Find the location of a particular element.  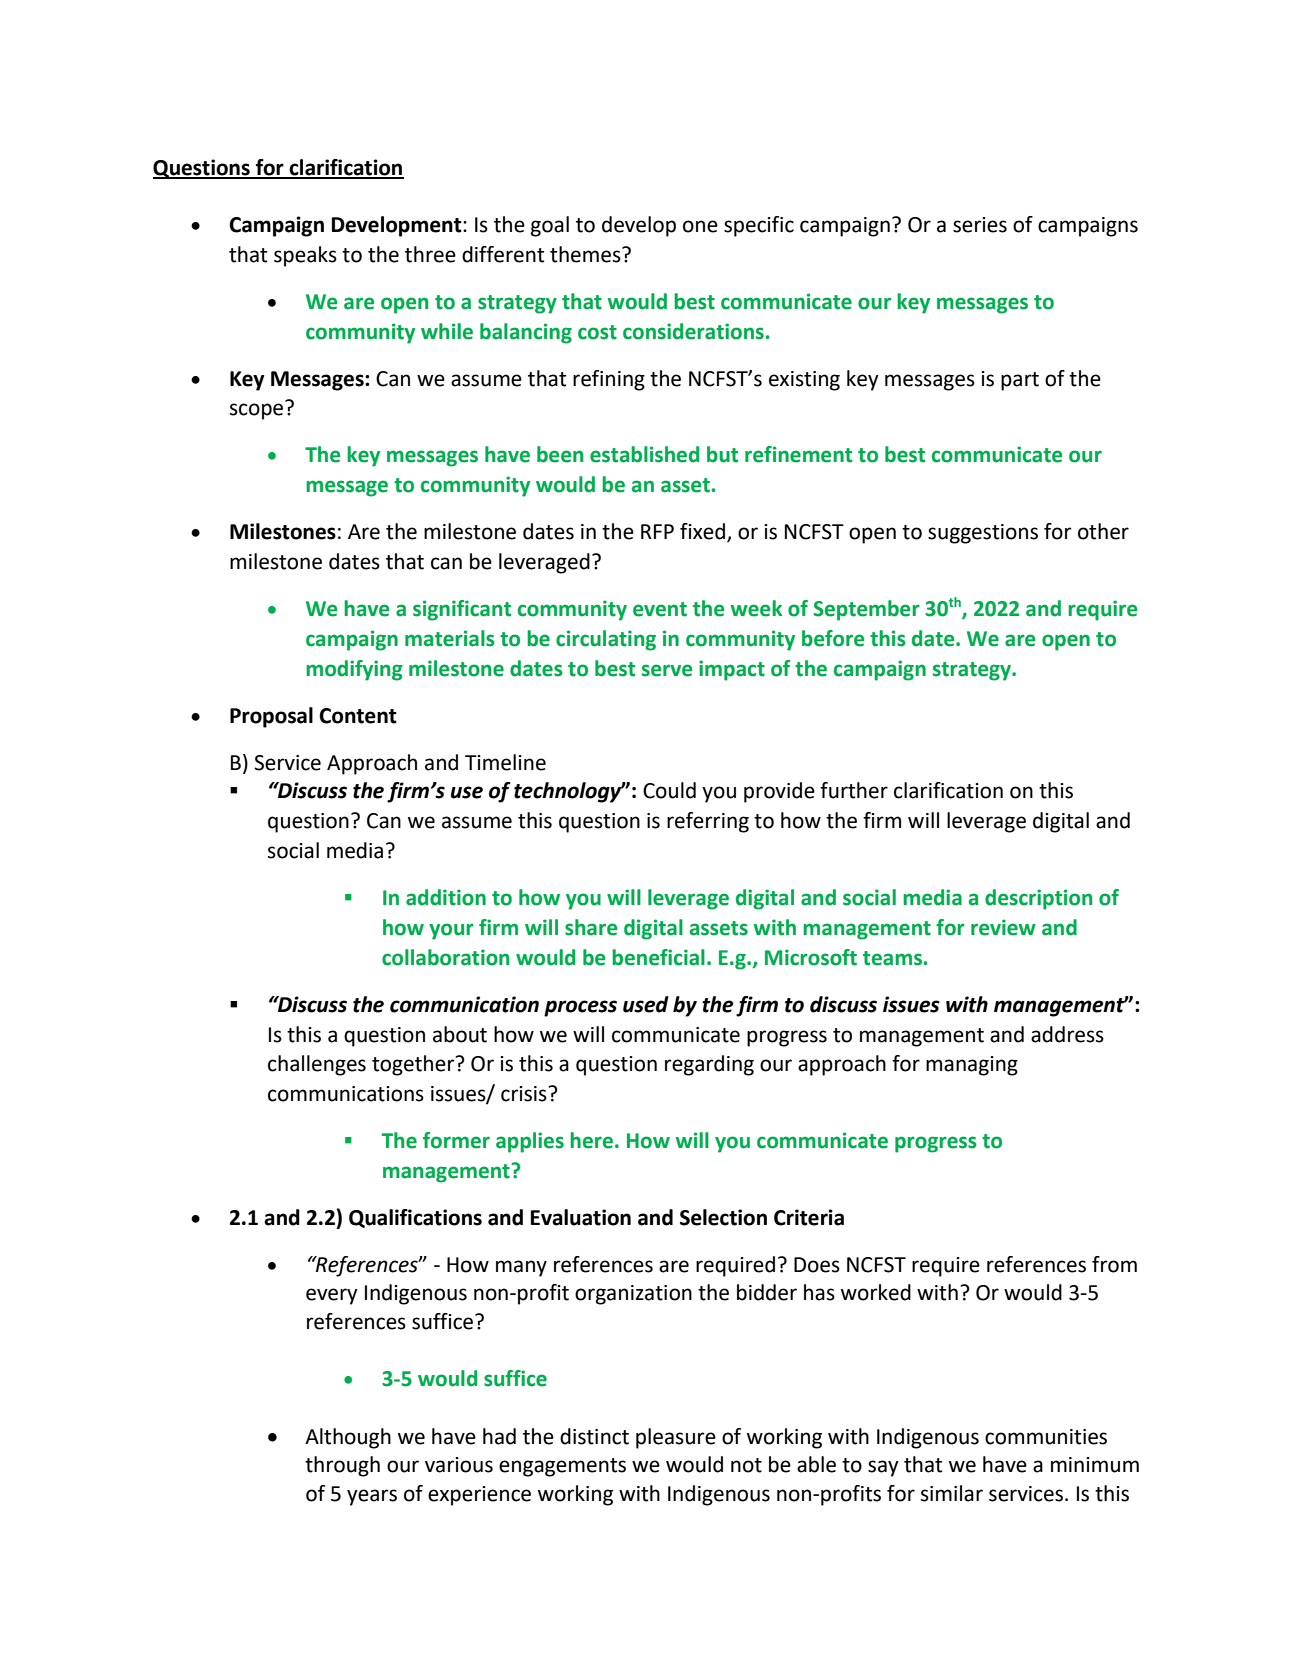

addition is located at coordinates (446, 897).
